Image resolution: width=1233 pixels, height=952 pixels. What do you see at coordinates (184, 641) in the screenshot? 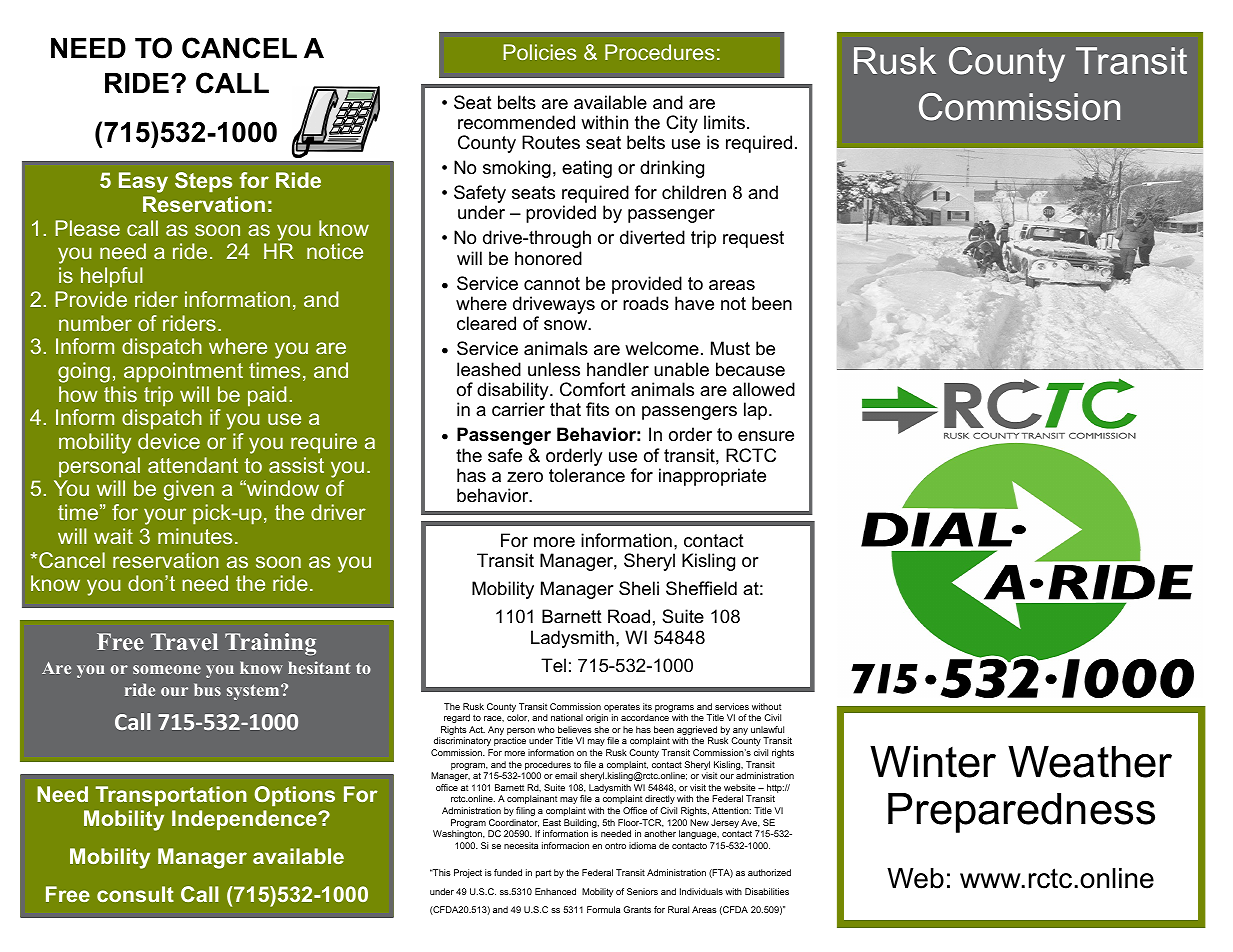
I see `Travel` at bounding box center [184, 641].
